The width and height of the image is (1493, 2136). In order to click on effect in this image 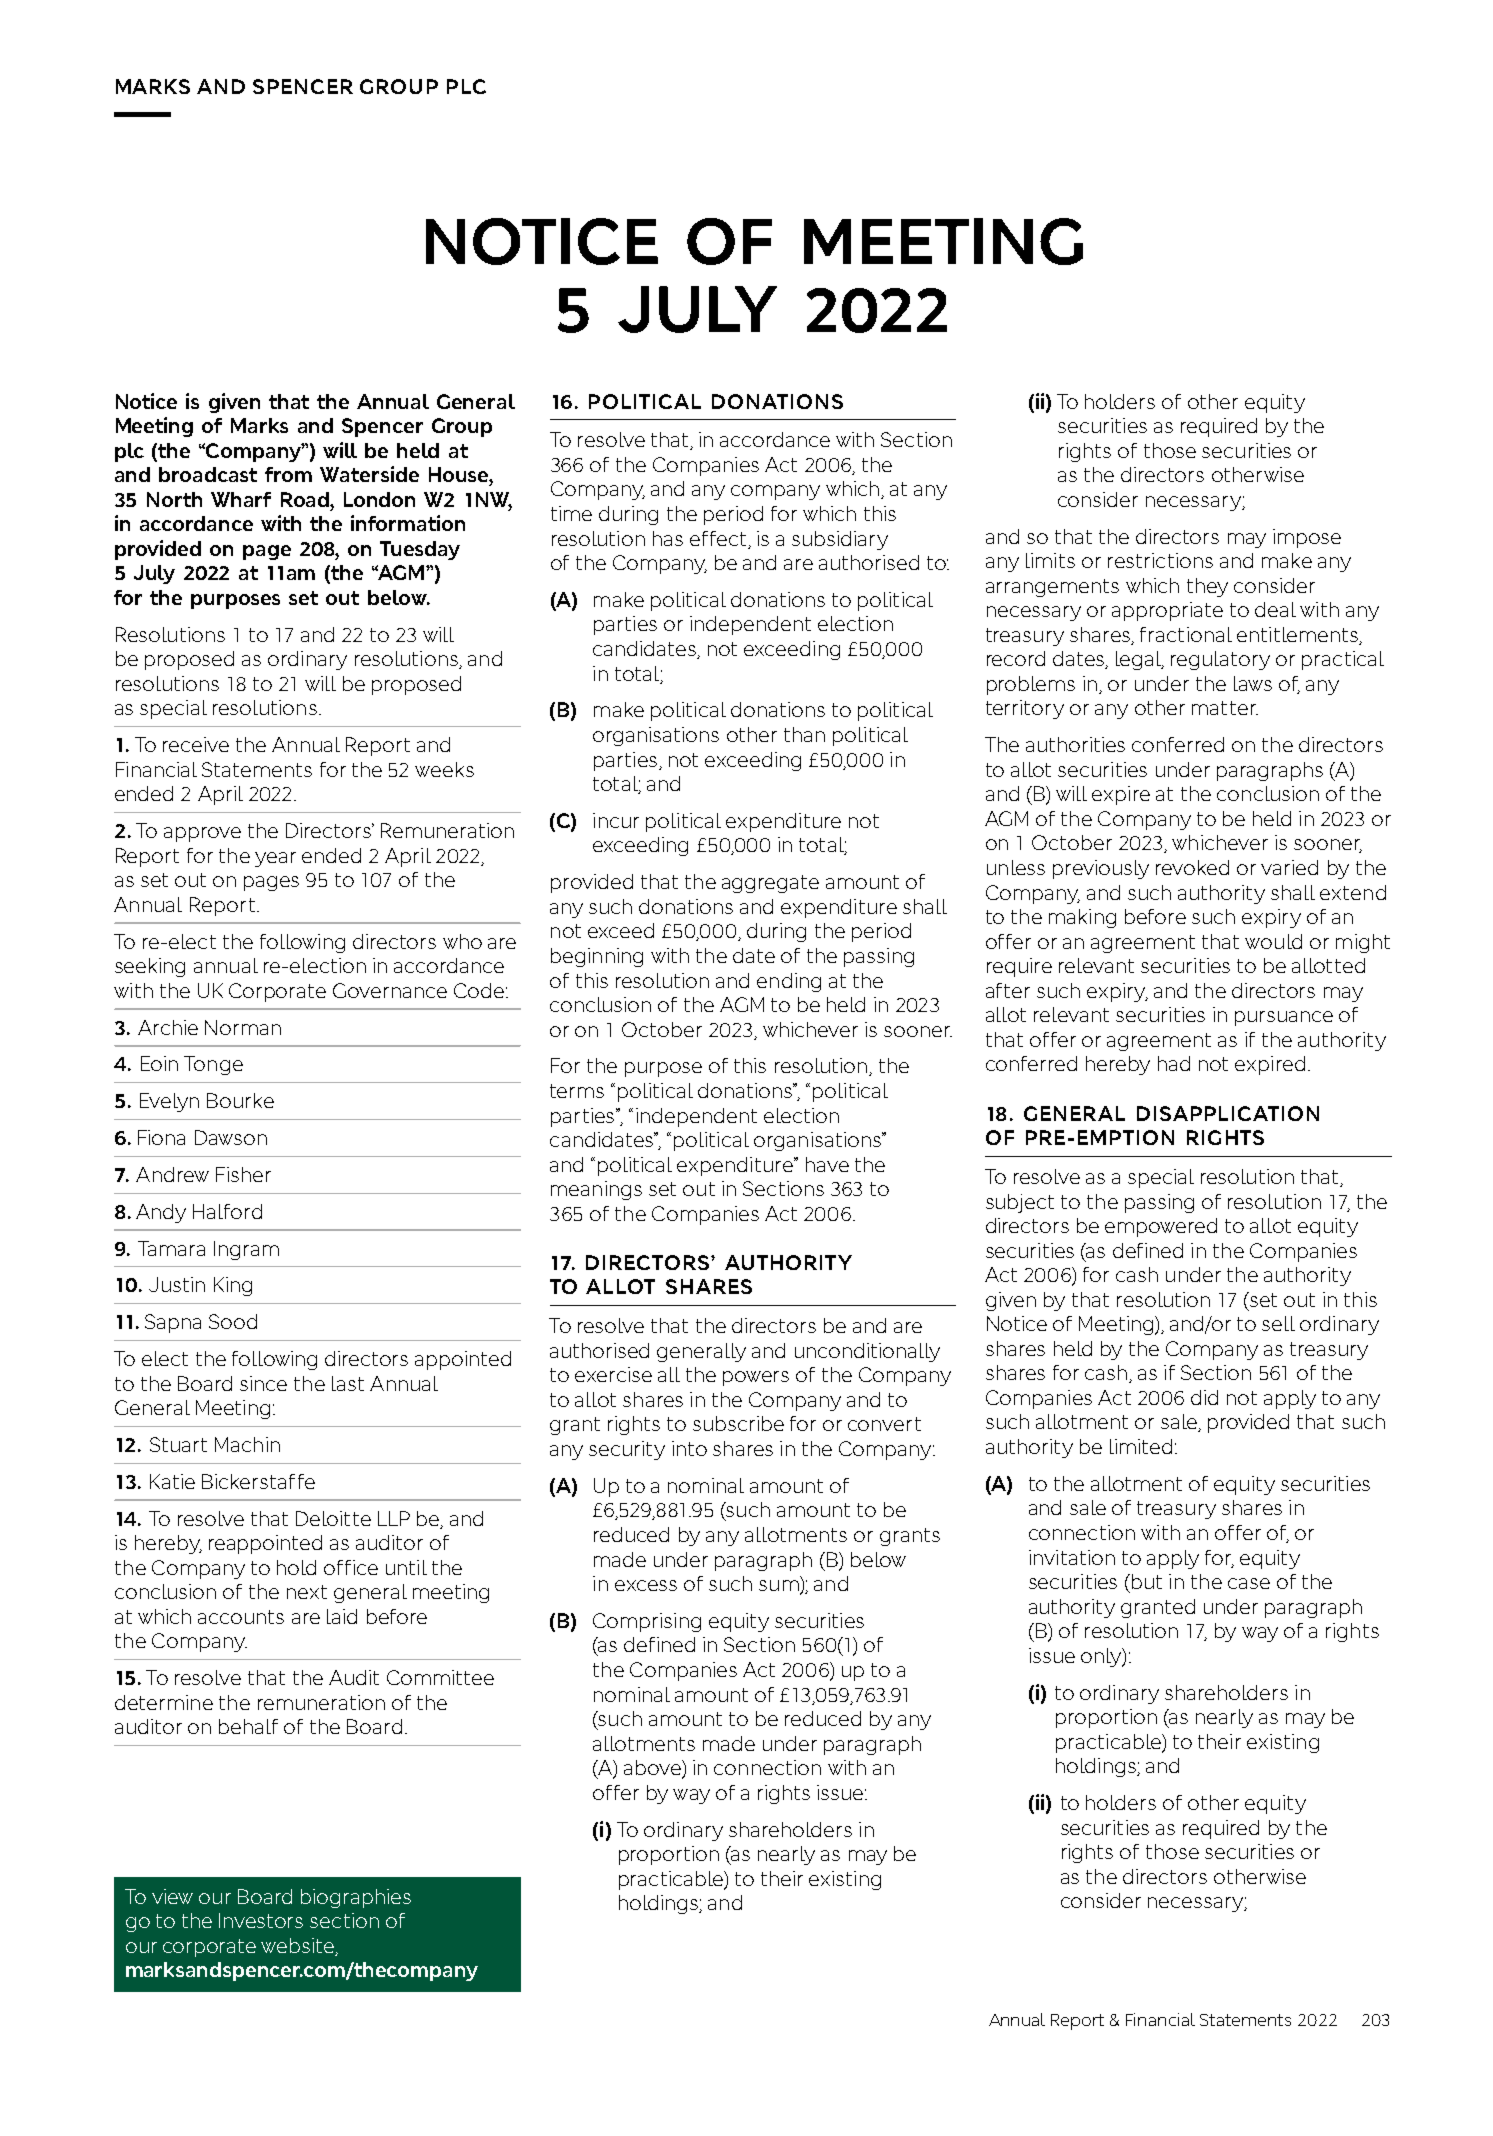, I will do `click(718, 538)`.
